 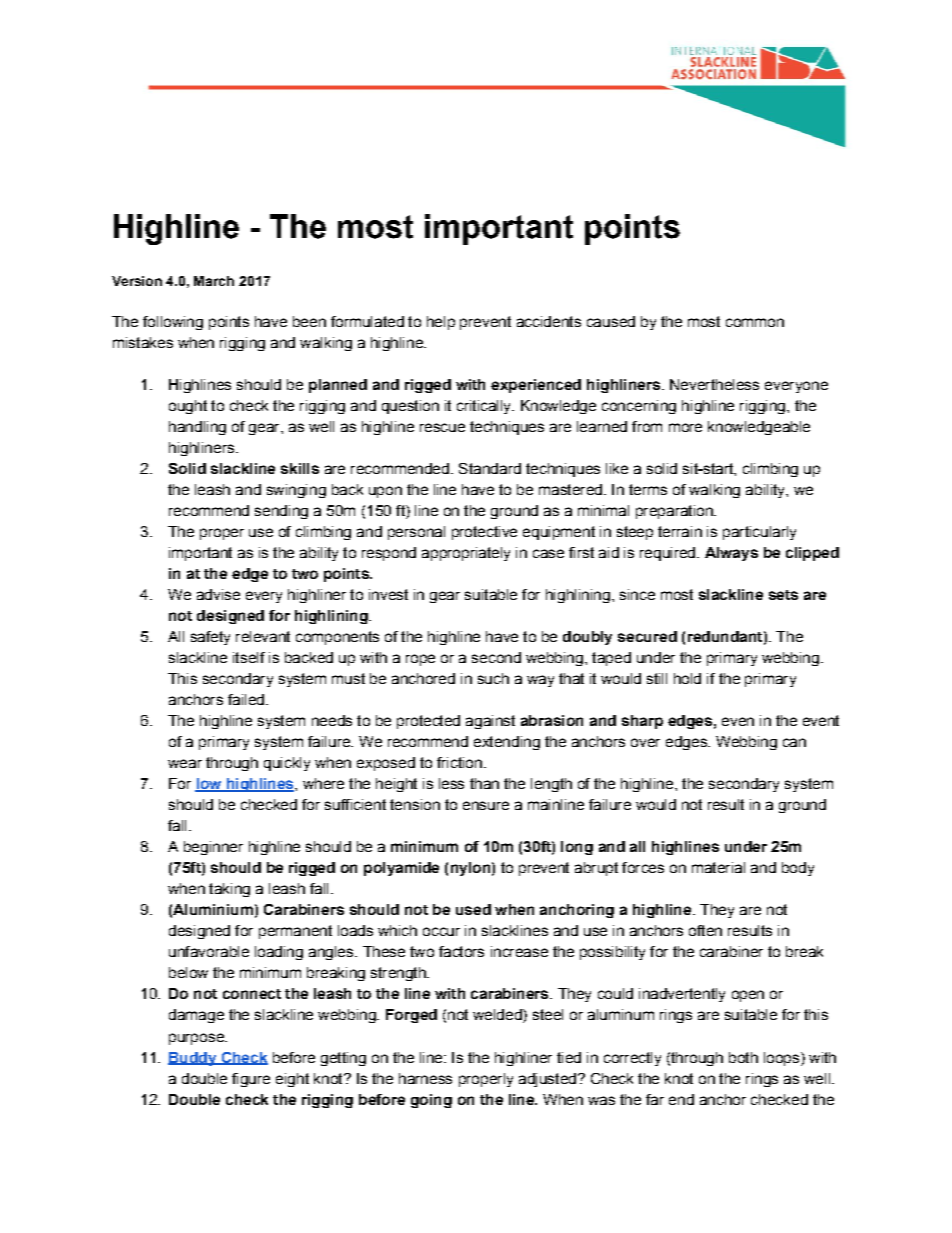 What do you see at coordinates (675, 512) in the screenshot?
I see `preparation` at bounding box center [675, 512].
